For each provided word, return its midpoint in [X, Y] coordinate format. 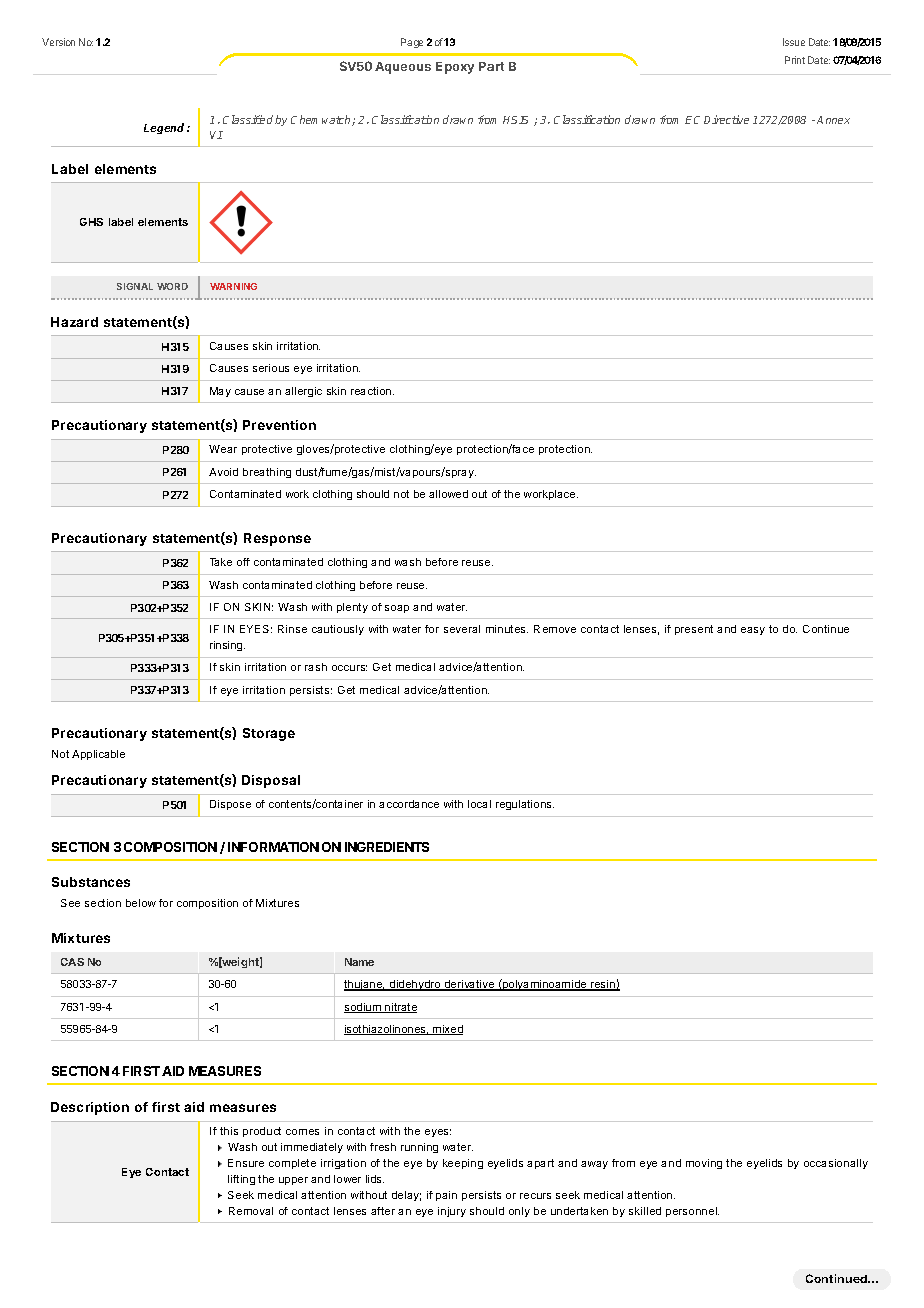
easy [753, 631]
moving [704, 1164]
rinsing [227, 646]
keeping [463, 1164]
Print [795, 60]
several [462, 629]
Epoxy [455, 68]
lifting [241, 1180]
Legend [166, 128]
